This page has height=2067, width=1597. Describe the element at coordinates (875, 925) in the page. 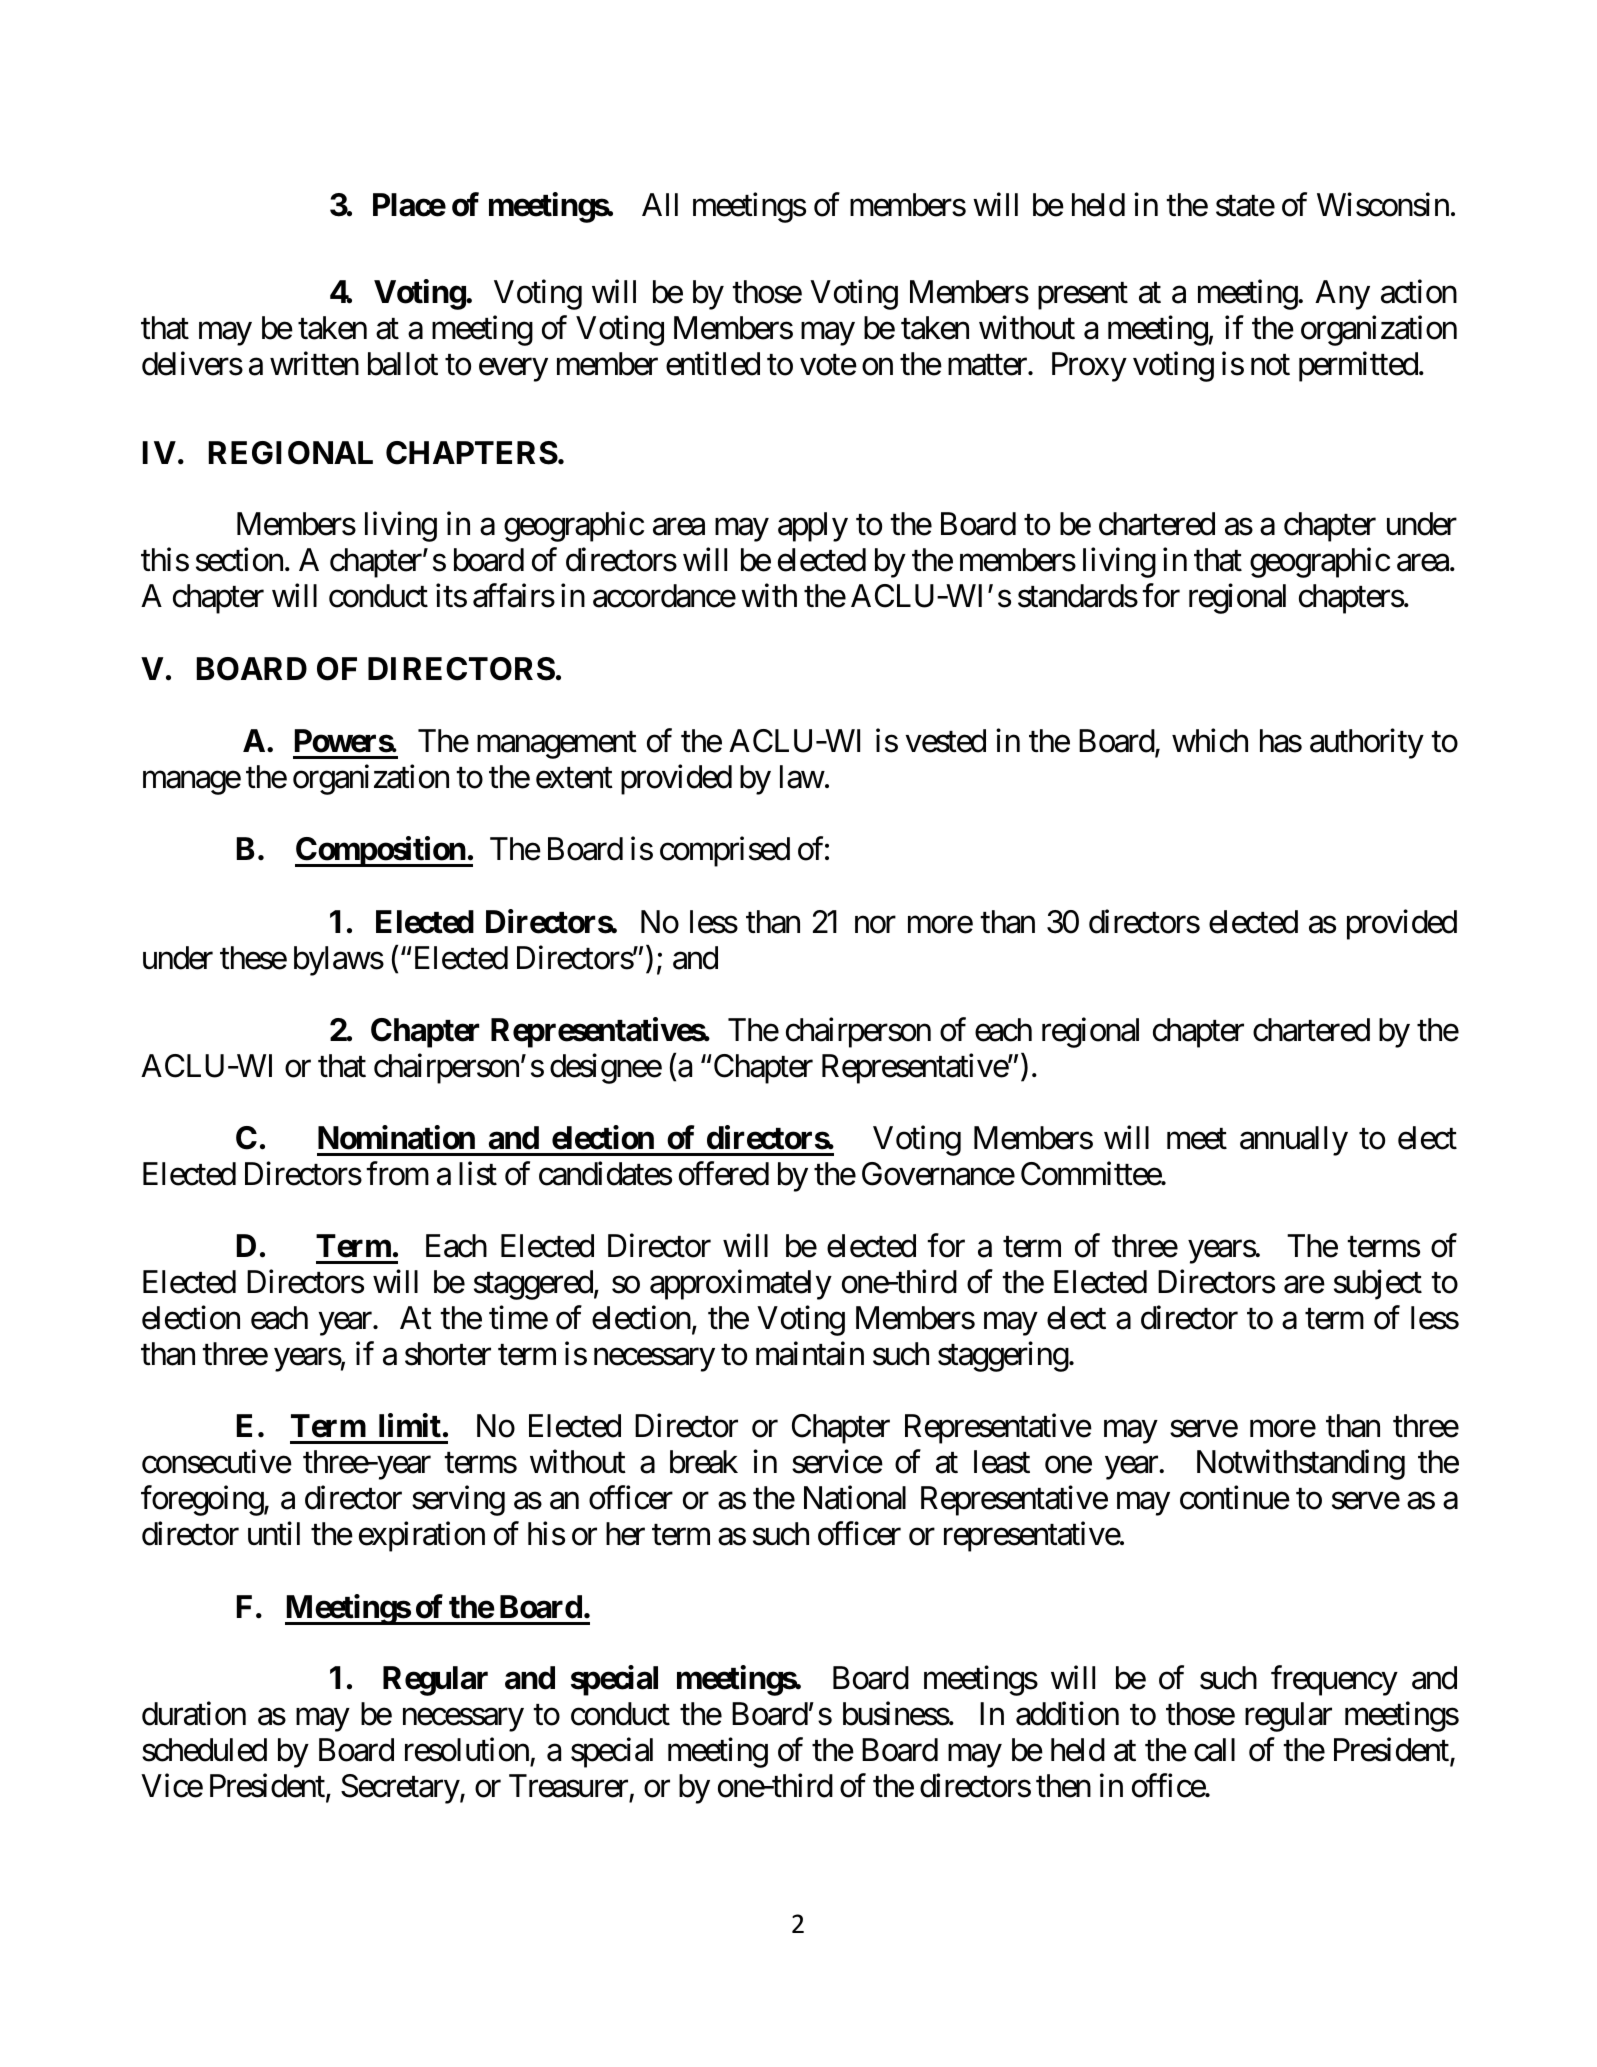

I see `nor` at that location.
